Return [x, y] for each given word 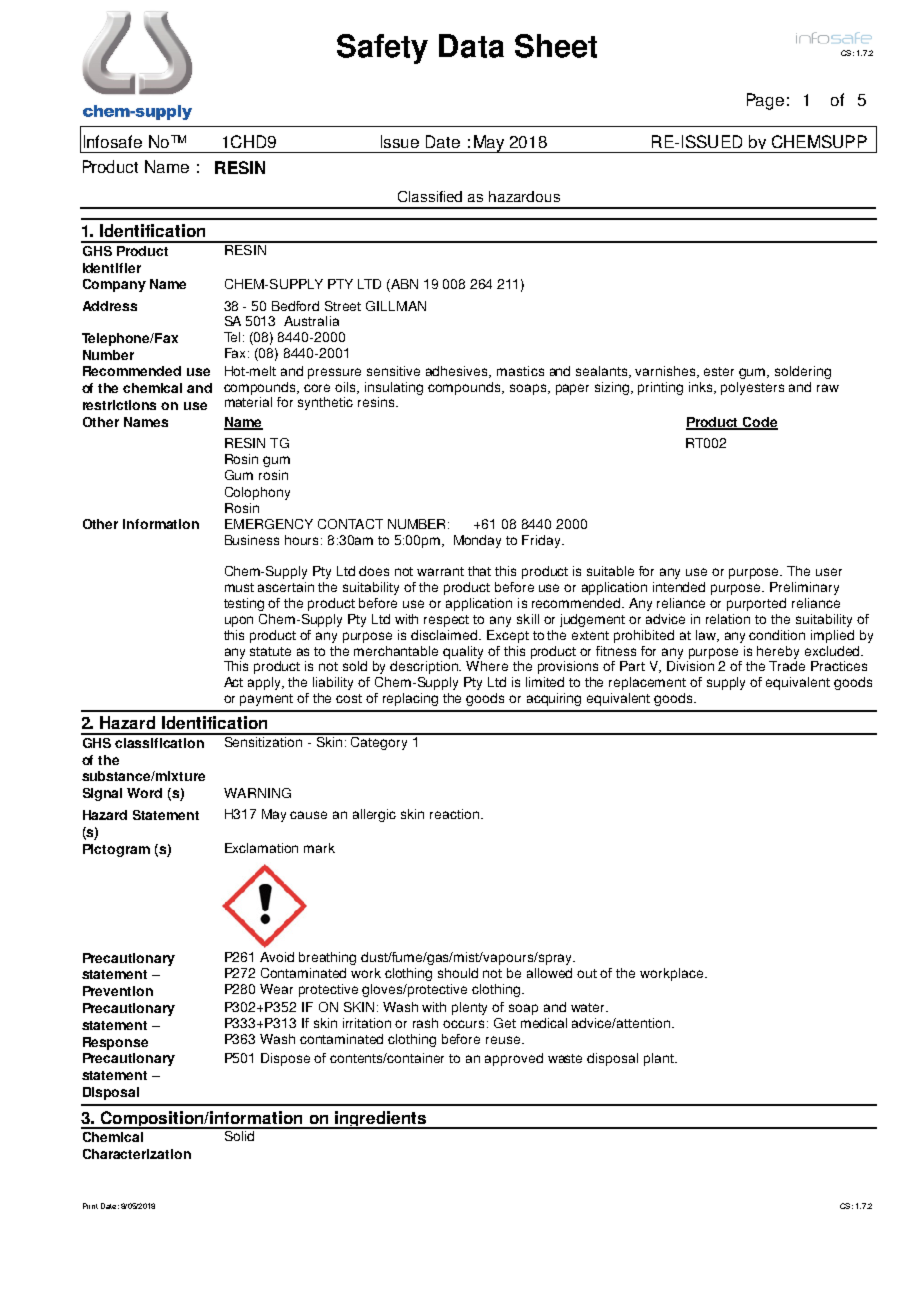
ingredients [381, 1120]
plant [660, 1059]
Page [765, 101]
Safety [382, 49]
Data [471, 46]
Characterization [137, 1154]
